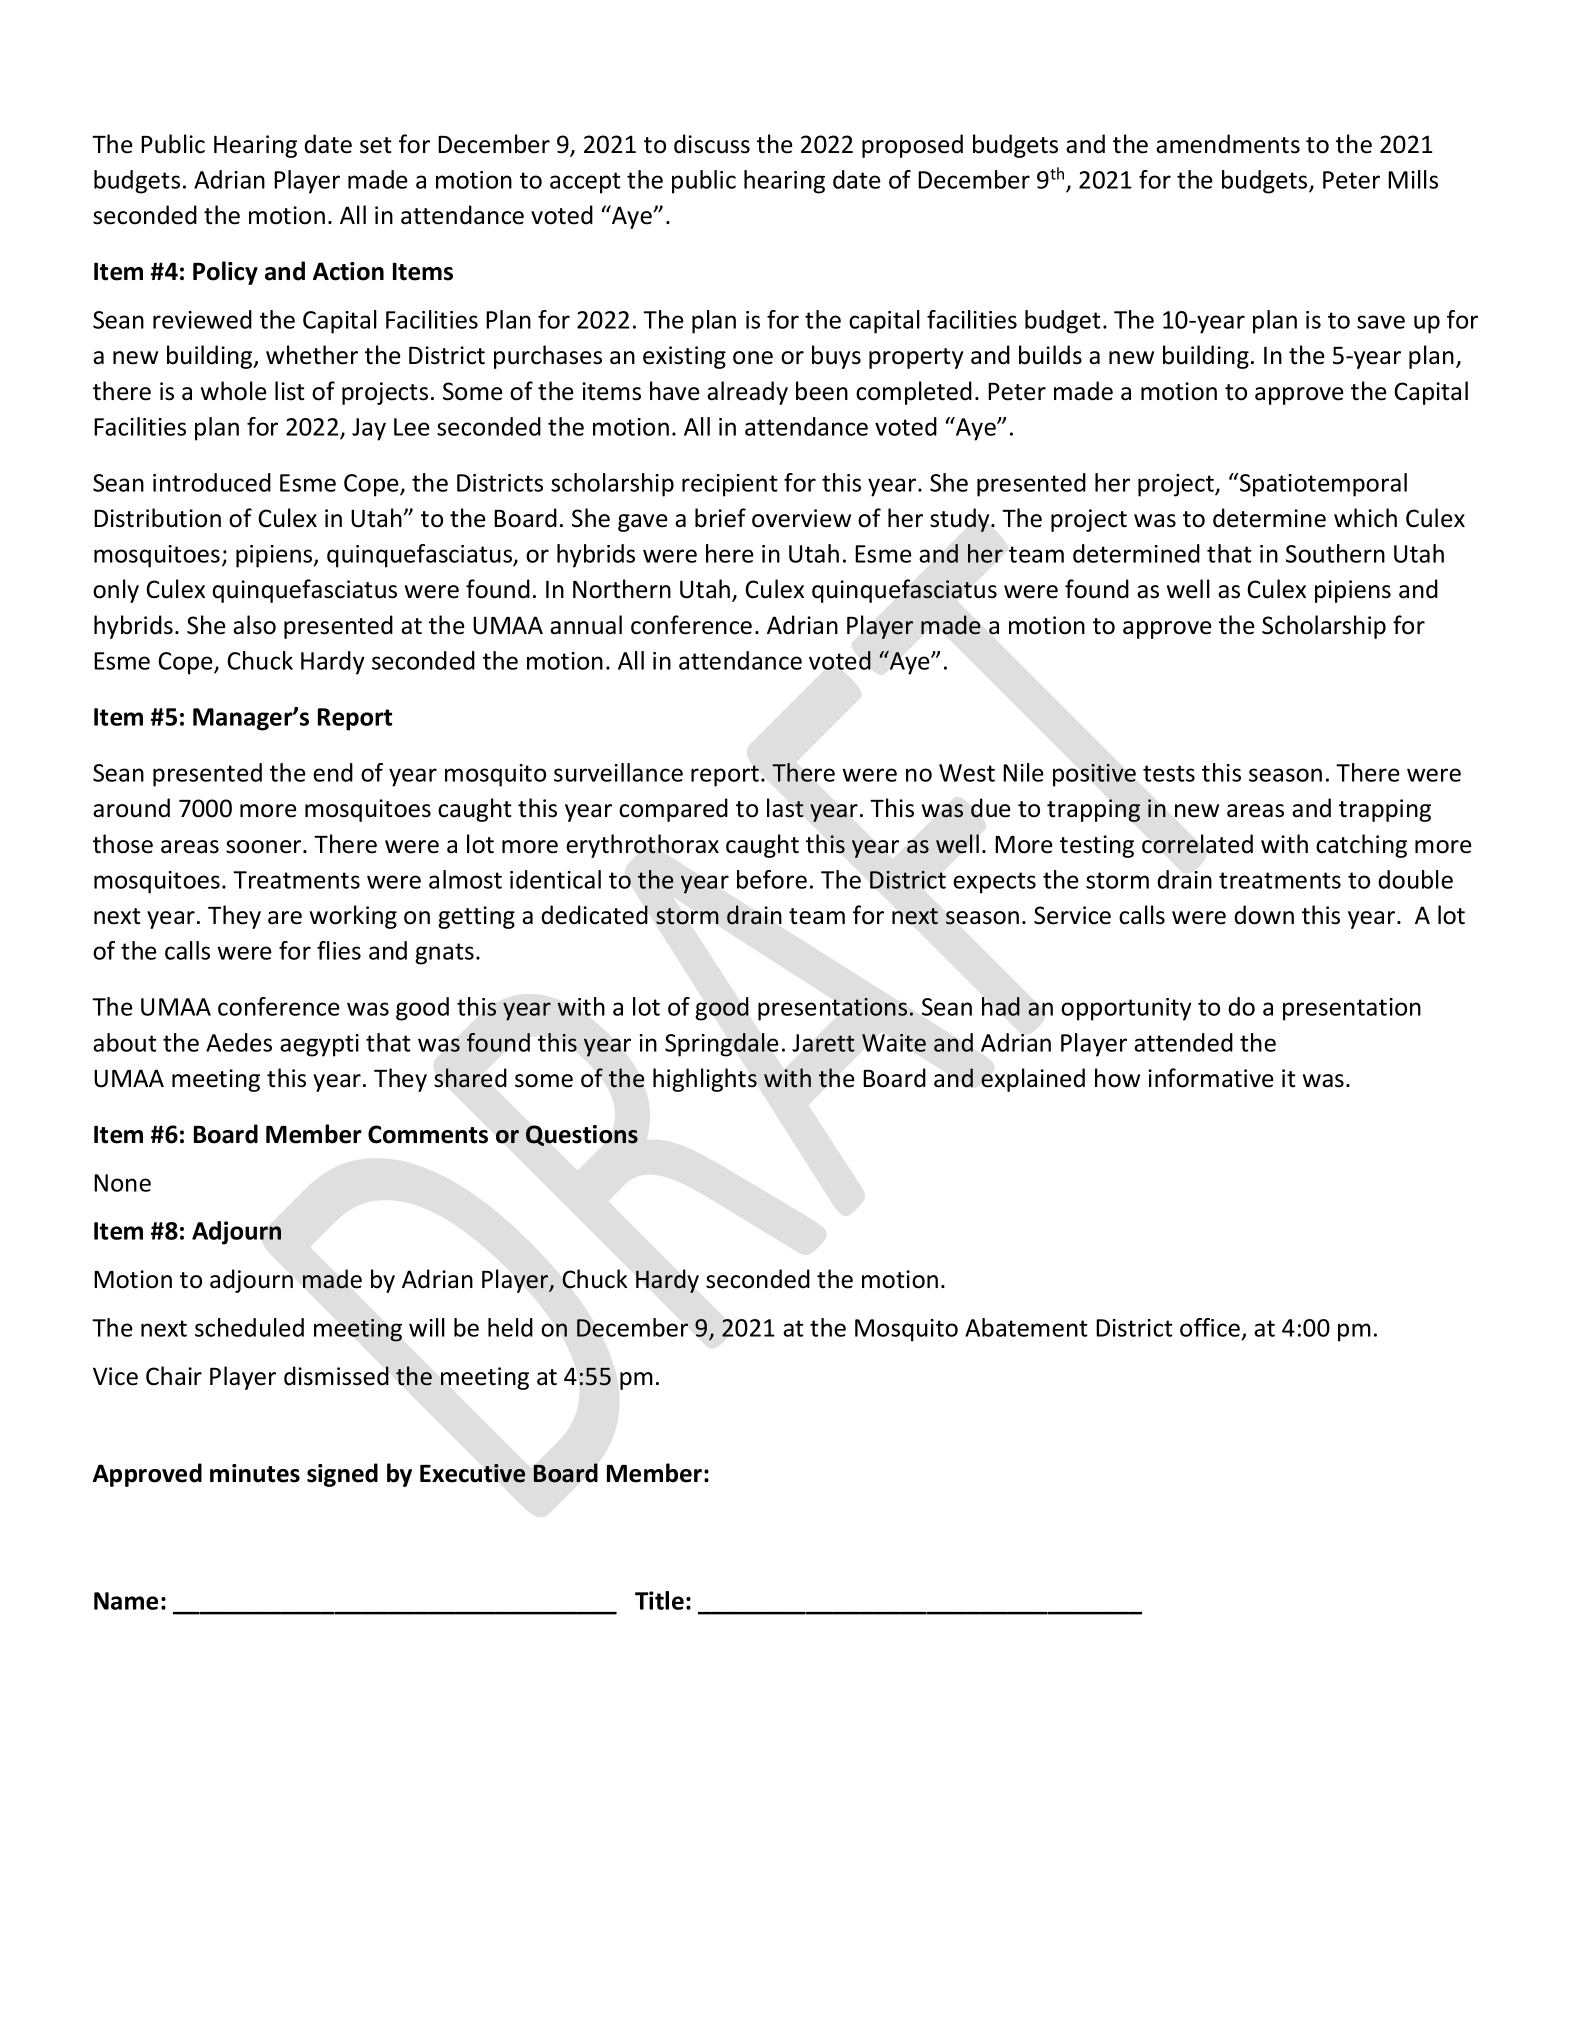 This document has width=1574, height=2037. I want to click on minutes, so click(255, 1473).
